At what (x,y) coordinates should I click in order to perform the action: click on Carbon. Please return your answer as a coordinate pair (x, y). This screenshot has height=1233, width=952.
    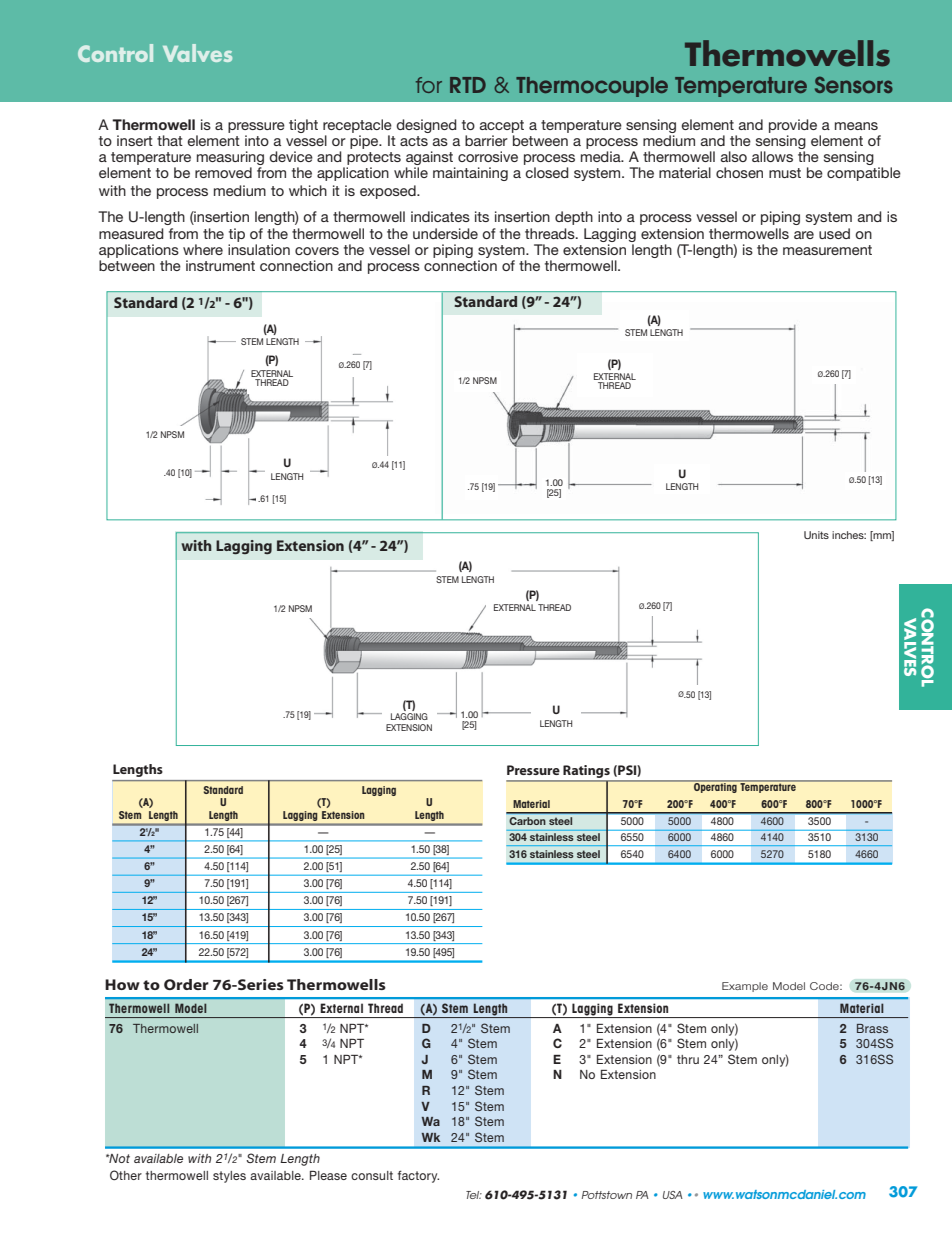
    Looking at the image, I should click on (527, 821).
